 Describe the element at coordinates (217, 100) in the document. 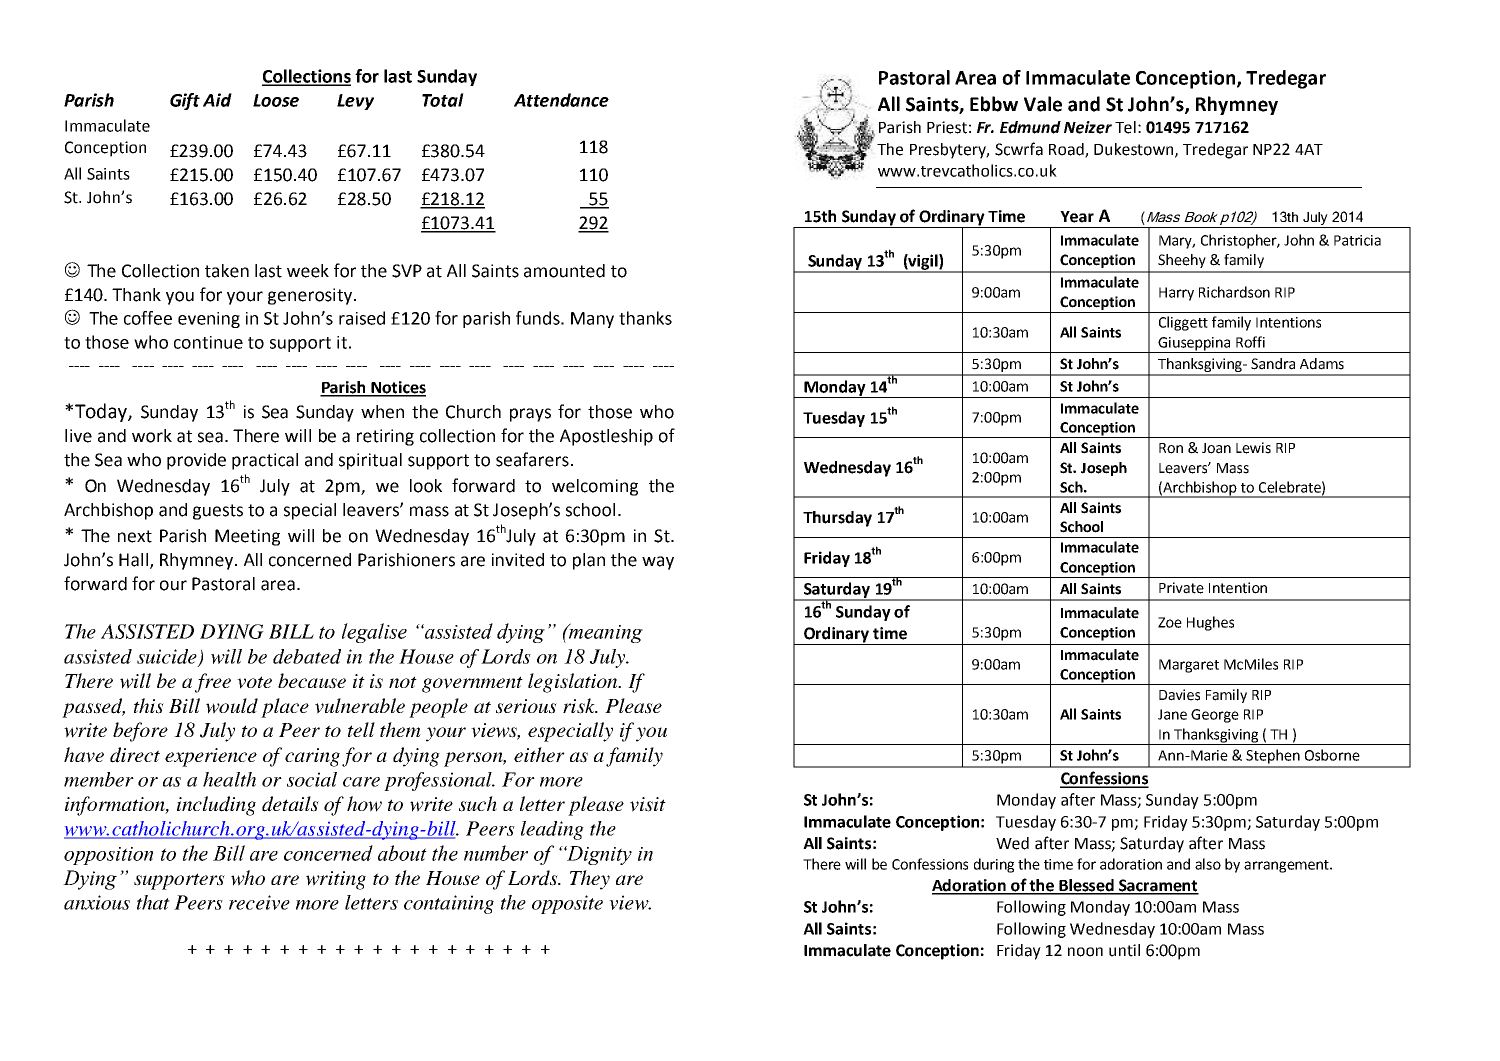

I see `Aid` at that location.
